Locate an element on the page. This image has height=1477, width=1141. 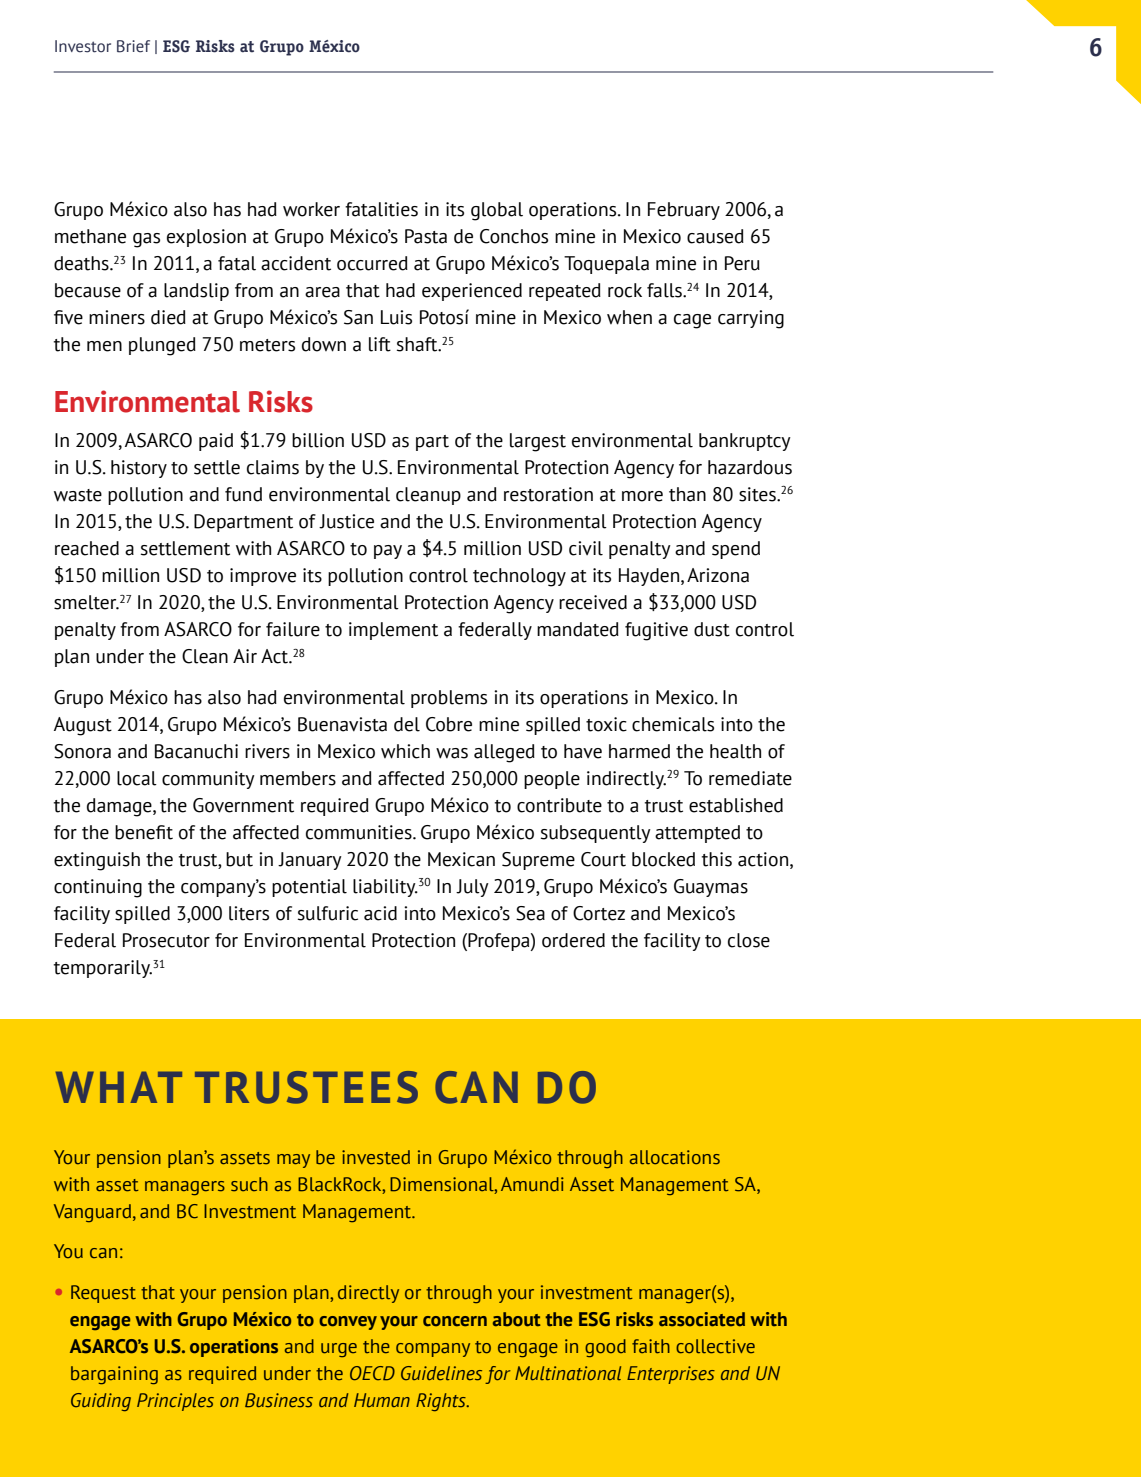
Enterprises is located at coordinates (671, 1375).
